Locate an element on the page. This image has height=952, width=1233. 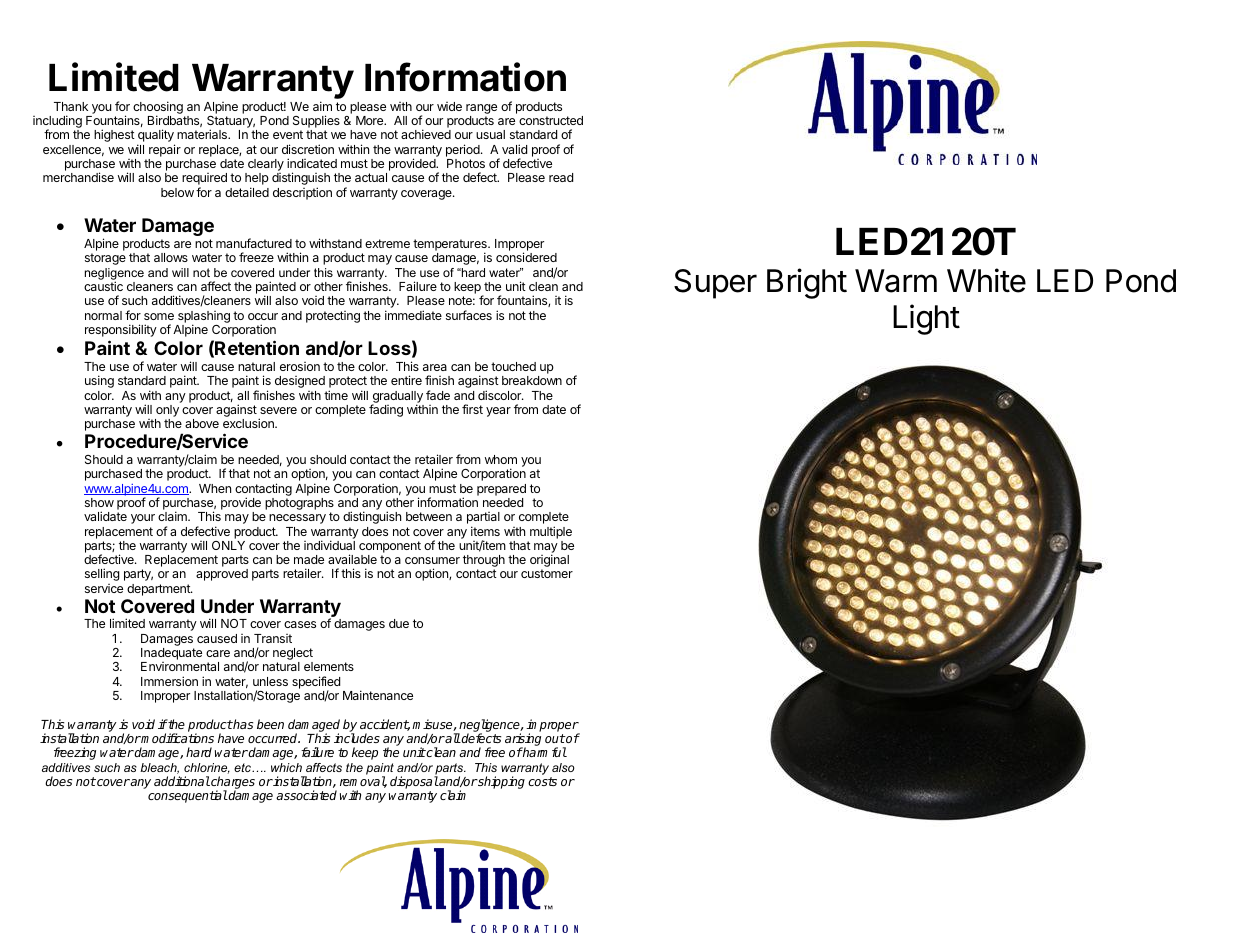
costs is located at coordinates (542, 781).
